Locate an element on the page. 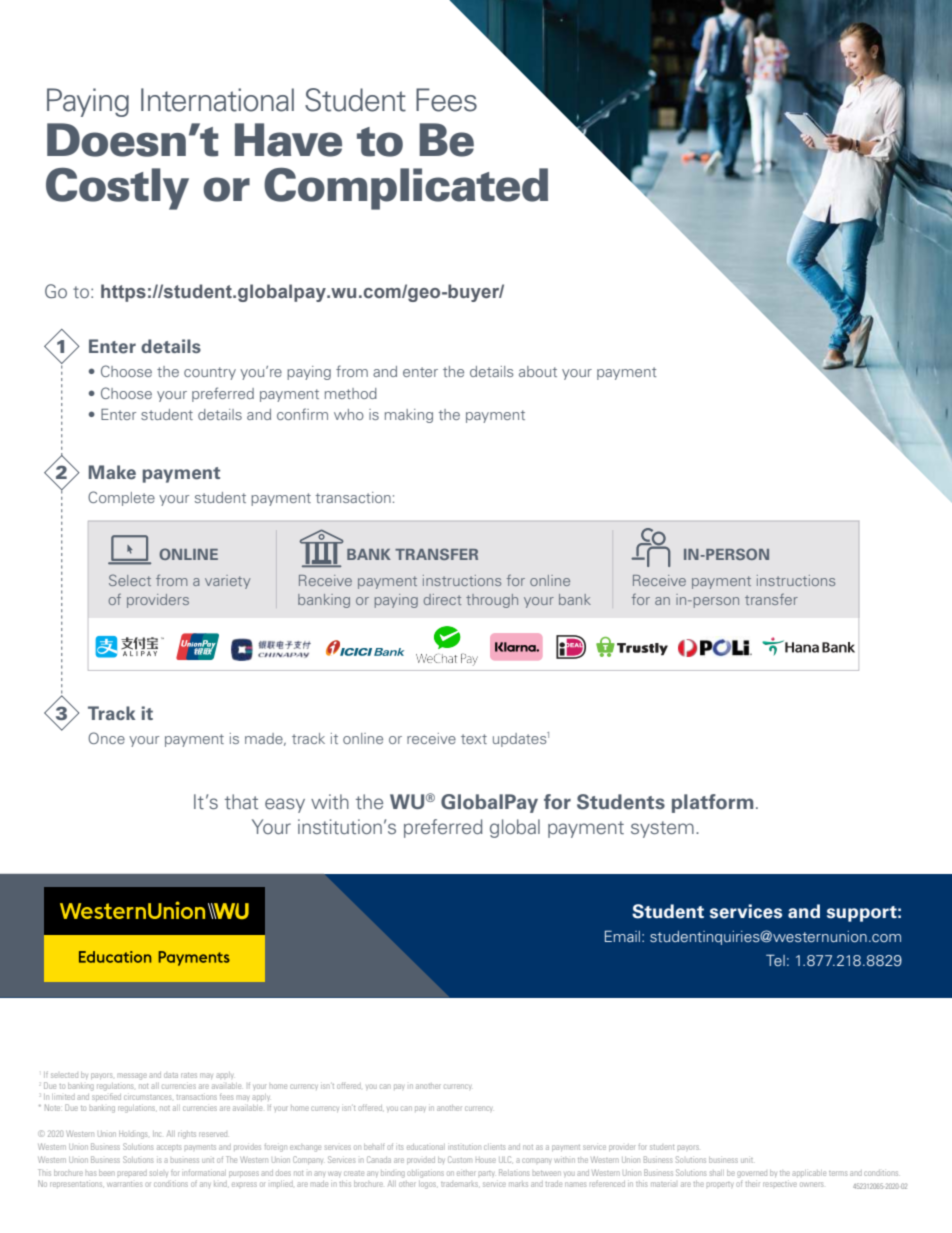  country is located at coordinates (210, 373).
